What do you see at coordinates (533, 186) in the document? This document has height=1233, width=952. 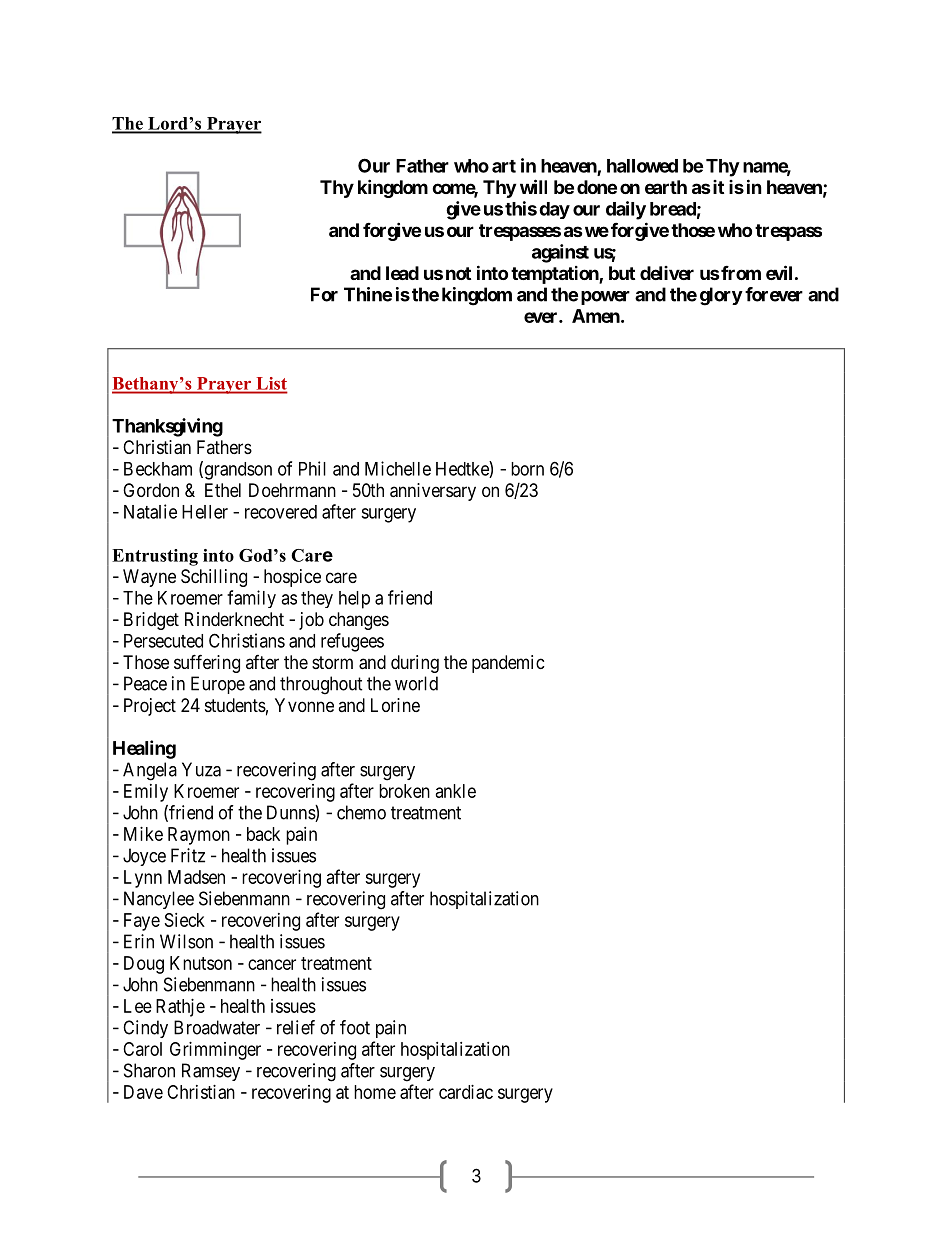 I see `will` at bounding box center [533, 186].
